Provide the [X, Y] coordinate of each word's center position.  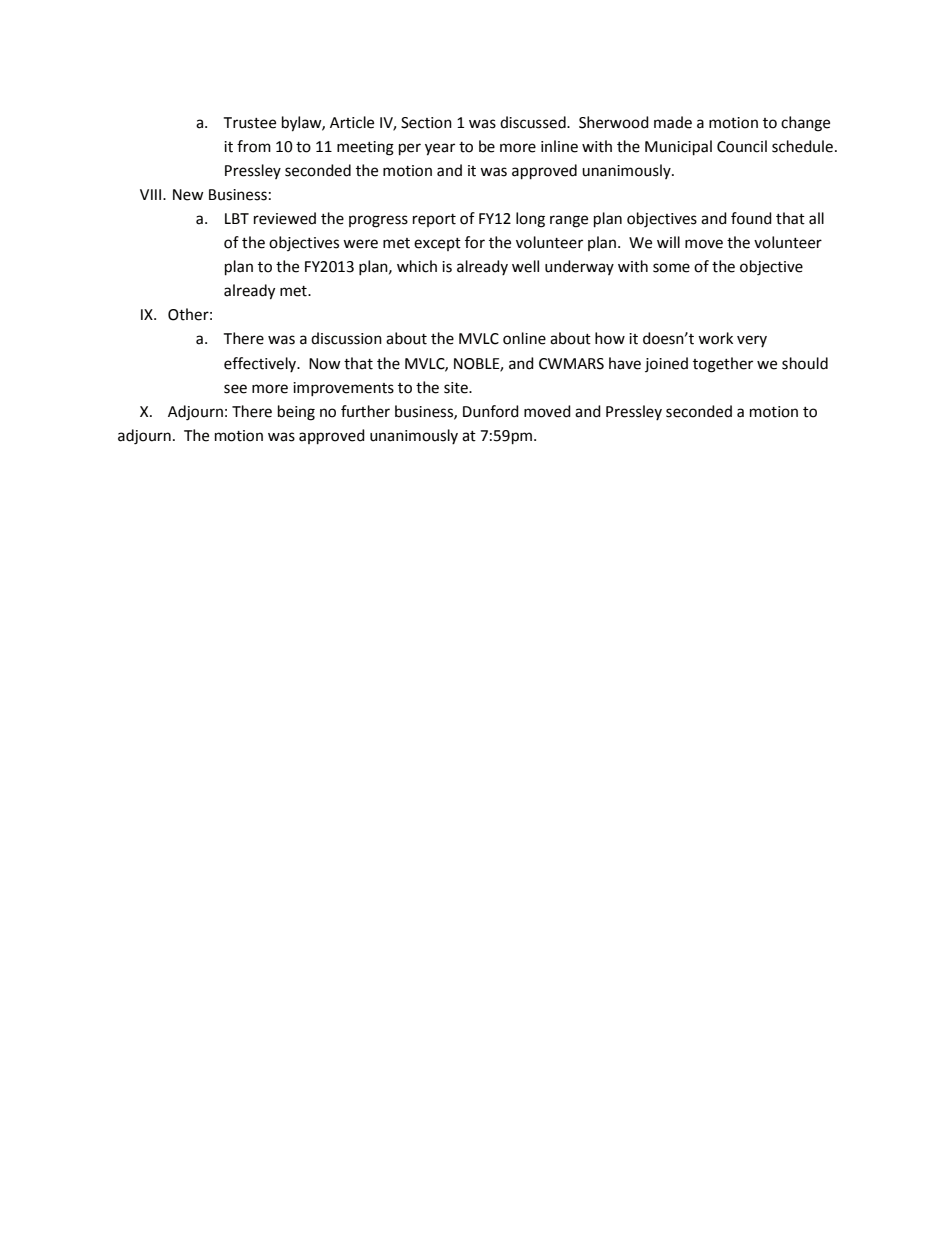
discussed [534, 122]
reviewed [285, 218]
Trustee [250, 123]
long [530, 220]
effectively [261, 364]
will [668, 242]
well [525, 266]
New [188, 195]
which [417, 266]
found [751, 218]
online [524, 338]
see [235, 389]
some [671, 268]
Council [742, 146]
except [437, 244]
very [752, 341]
